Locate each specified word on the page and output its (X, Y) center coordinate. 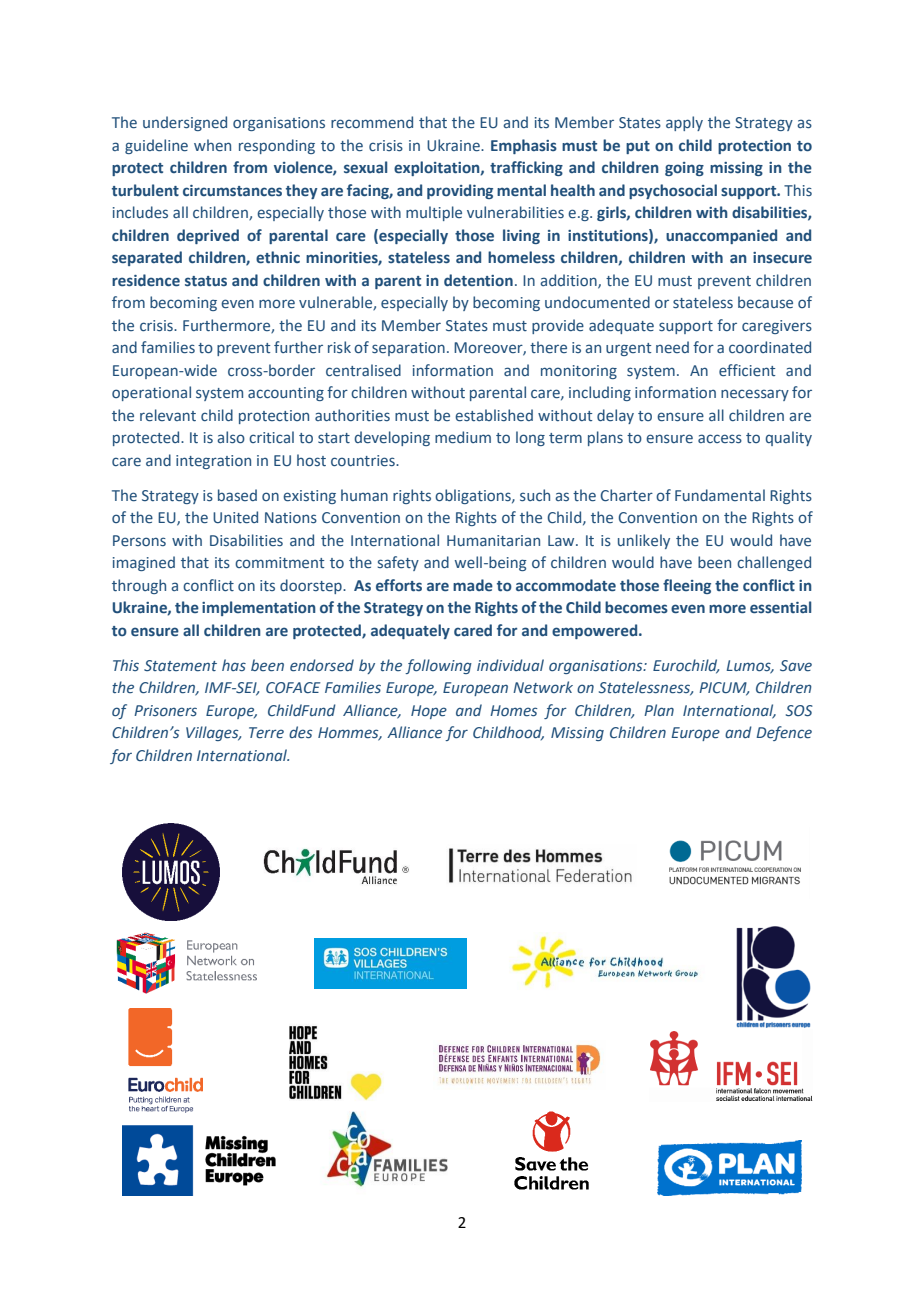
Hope (429, 712)
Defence (784, 733)
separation (408, 349)
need (672, 347)
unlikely (644, 541)
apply (684, 123)
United (235, 517)
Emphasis (524, 146)
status (206, 281)
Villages (213, 733)
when (212, 145)
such (535, 495)
